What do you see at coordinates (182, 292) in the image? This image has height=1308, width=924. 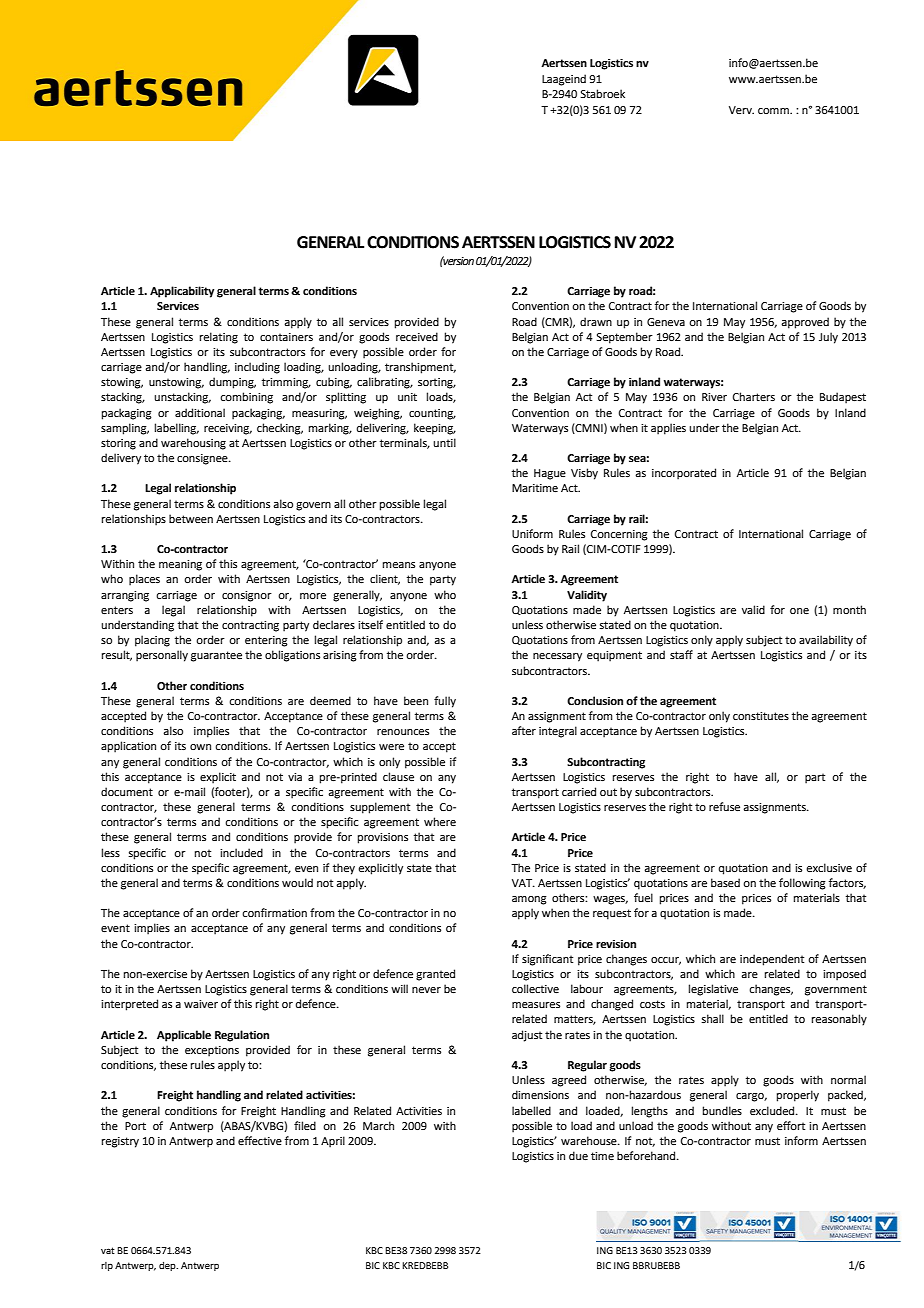 I see `Applicability` at bounding box center [182, 292].
